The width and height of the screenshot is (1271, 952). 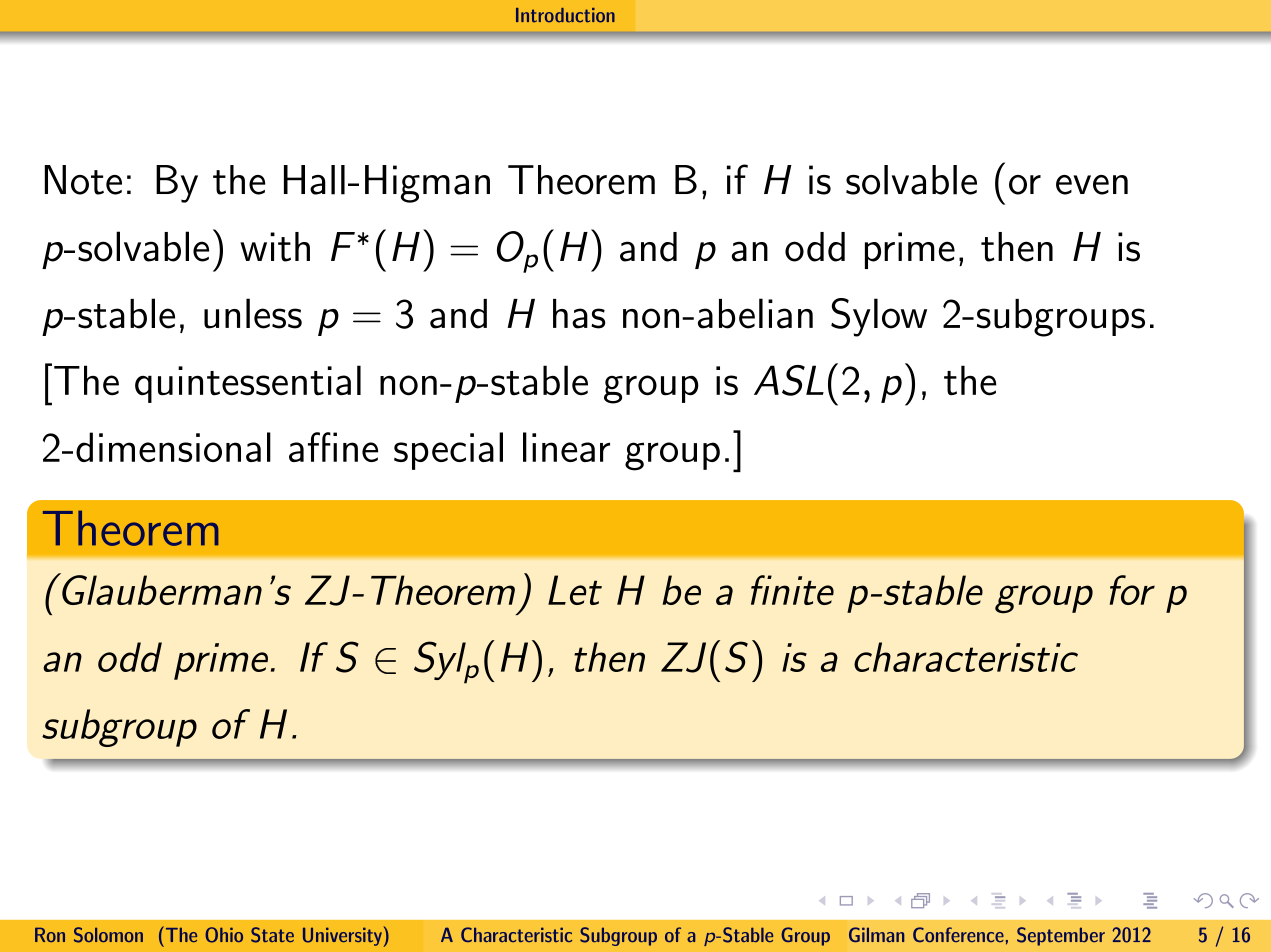 What do you see at coordinates (1132, 590) in the screenshot?
I see `for` at bounding box center [1132, 590].
